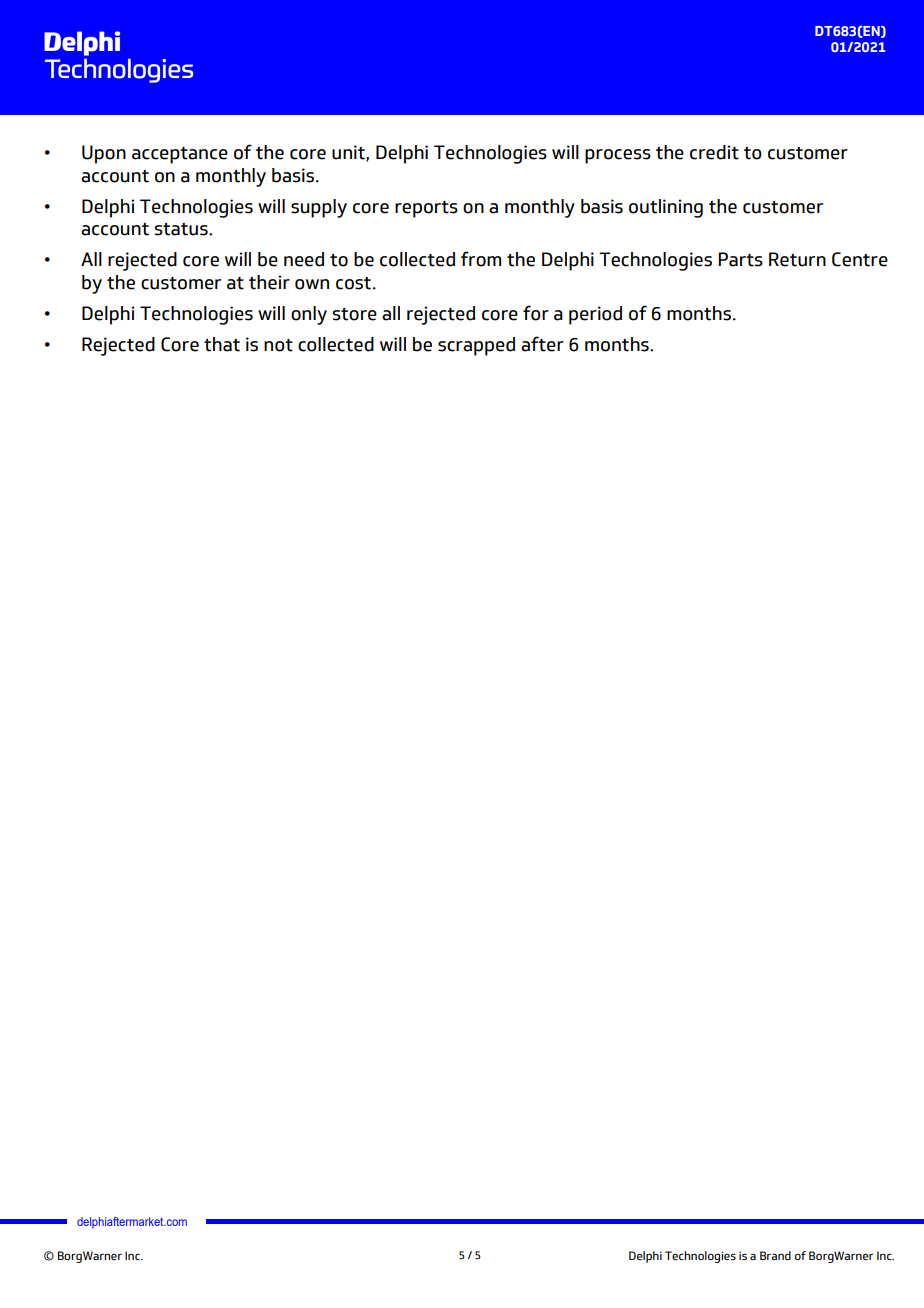 The width and height of the screenshot is (924, 1308). I want to click on that, so click(222, 344).
